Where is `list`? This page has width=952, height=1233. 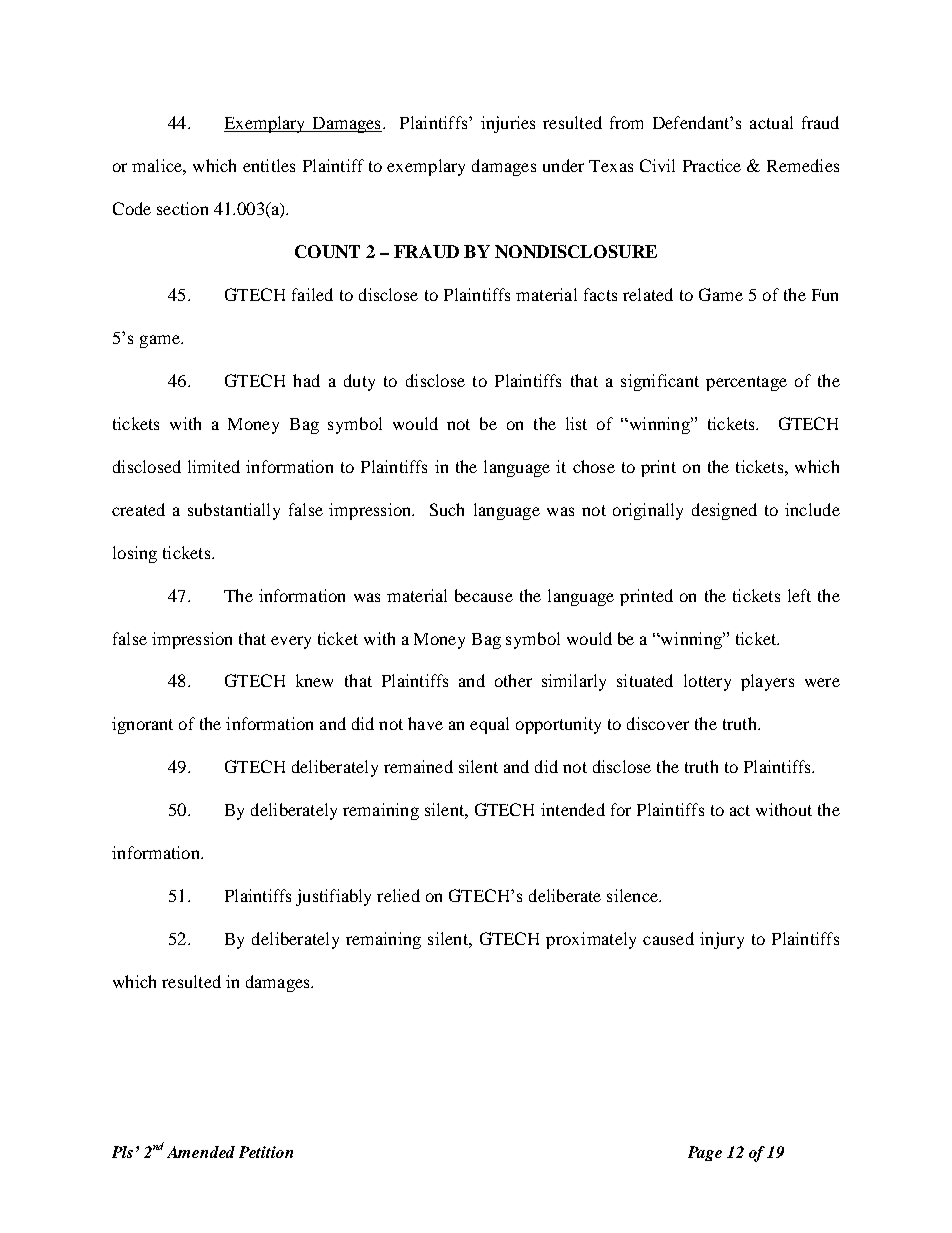 list is located at coordinates (576, 423).
